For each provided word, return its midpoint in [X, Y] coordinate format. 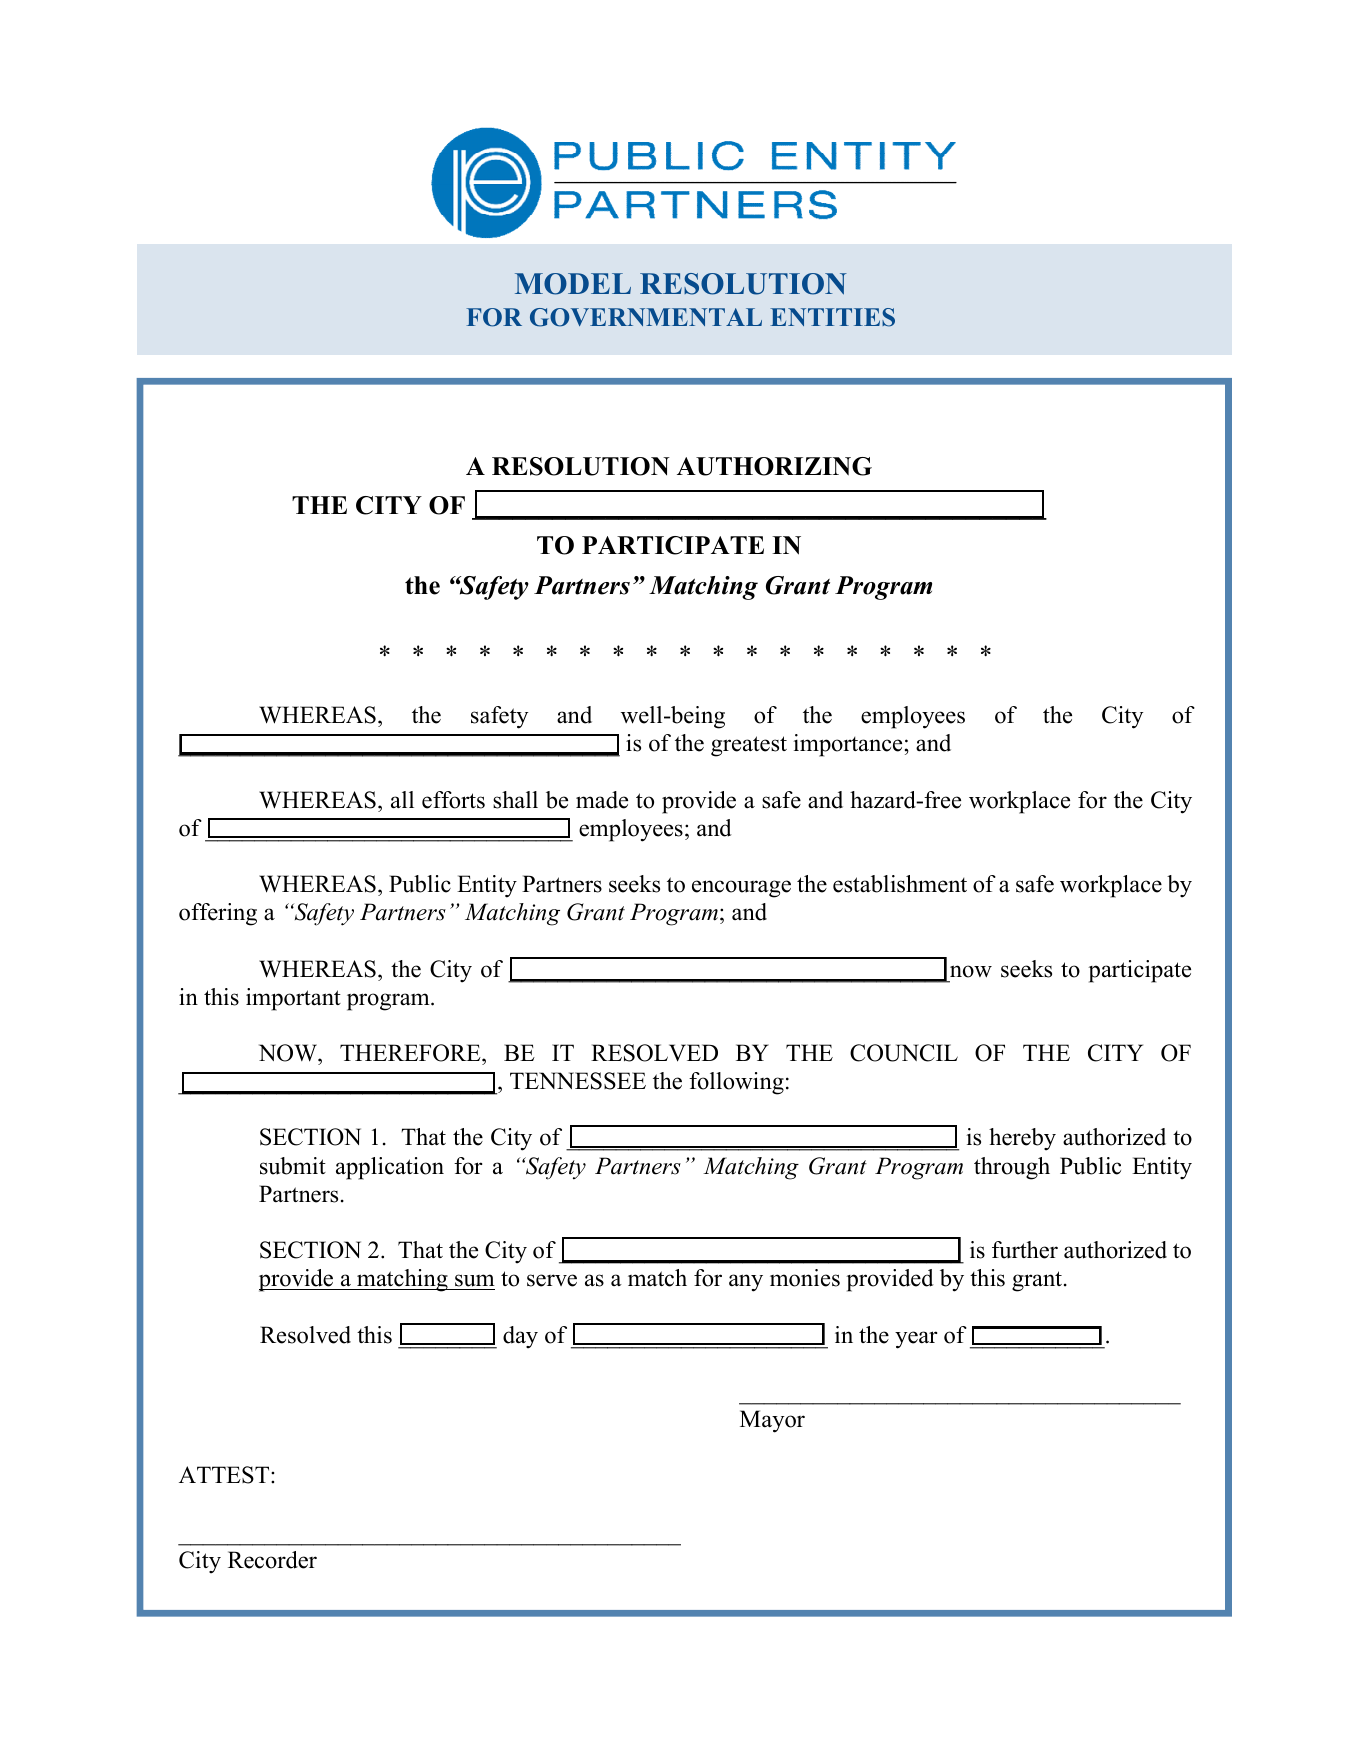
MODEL [573, 284]
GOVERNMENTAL [646, 317]
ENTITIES [832, 317]
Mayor [772, 1421]
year [916, 1340]
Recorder [272, 1560]
